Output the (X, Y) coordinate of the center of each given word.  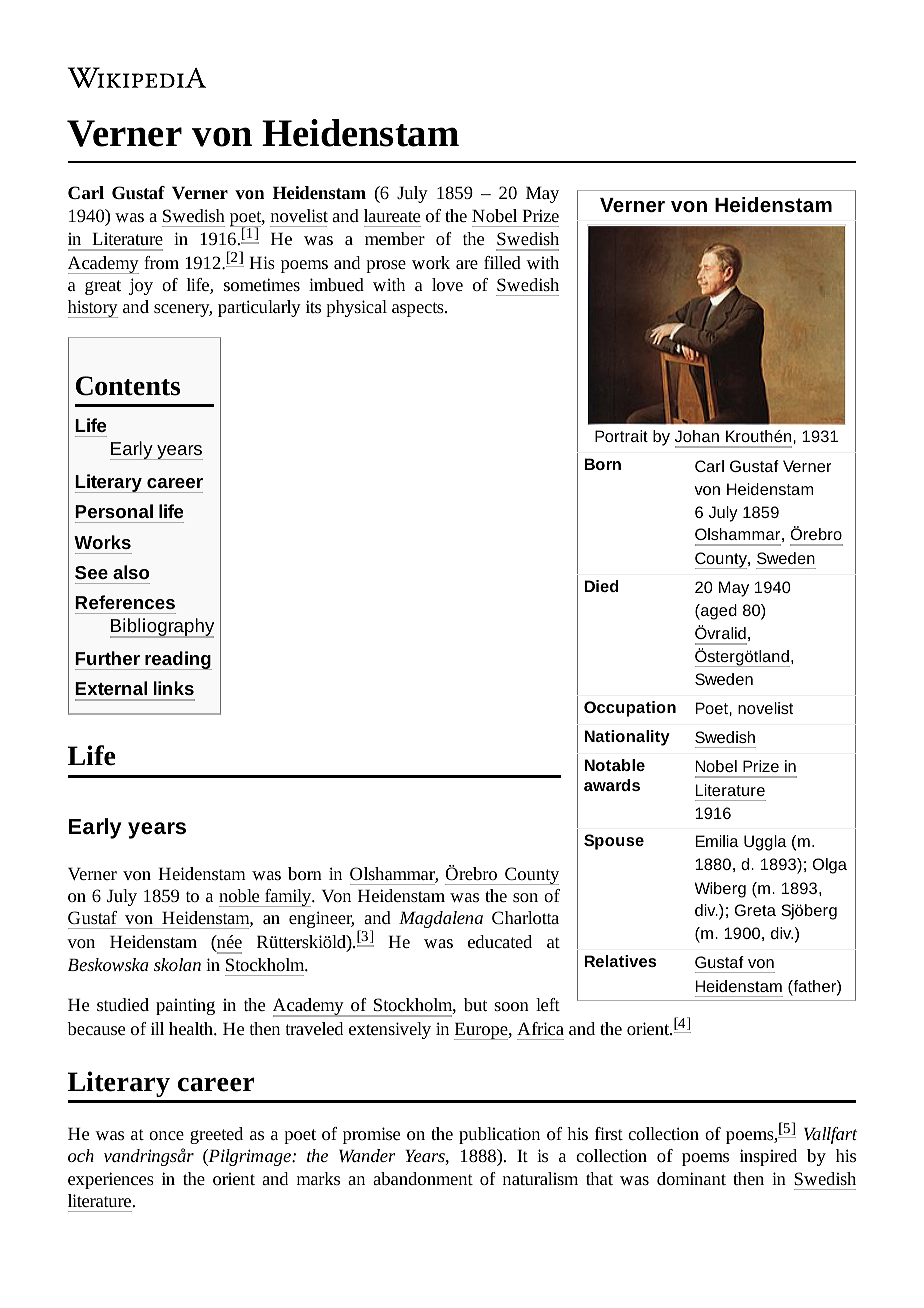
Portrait (621, 436)
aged (718, 612)
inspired (768, 1157)
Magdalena (441, 919)
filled (502, 262)
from (161, 262)
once (166, 1135)
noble (239, 895)
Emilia (717, 841)
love (447, 284)
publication (499, 1135)
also (131, 572)
